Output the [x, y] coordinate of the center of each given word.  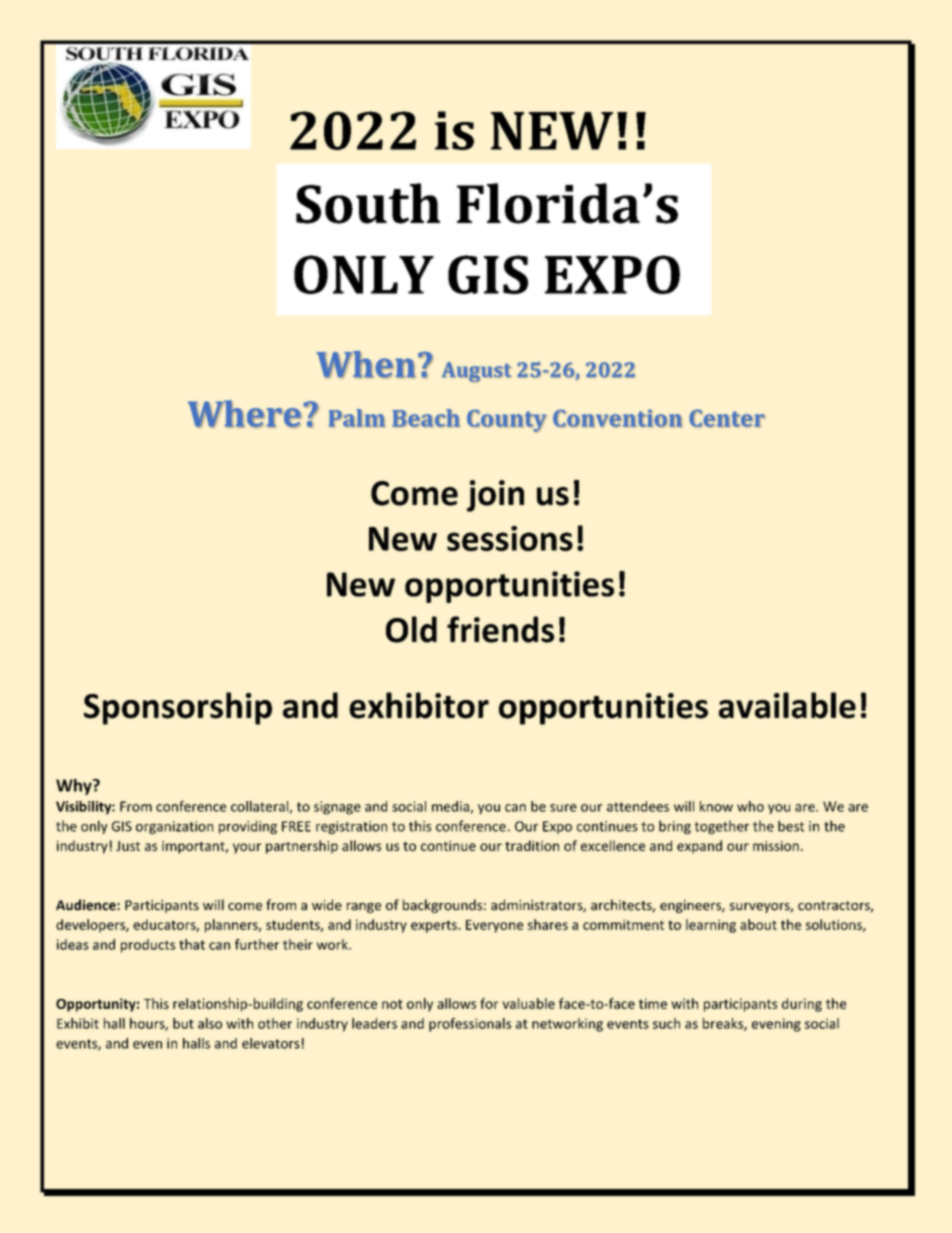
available [787, 705]
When [365, 364]
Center [727, 418]
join [495, 496]
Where [245, 414]
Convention [617, 418]
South [368, 203]
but [183, 1023]
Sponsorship [178, 708]
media [451, 807]
